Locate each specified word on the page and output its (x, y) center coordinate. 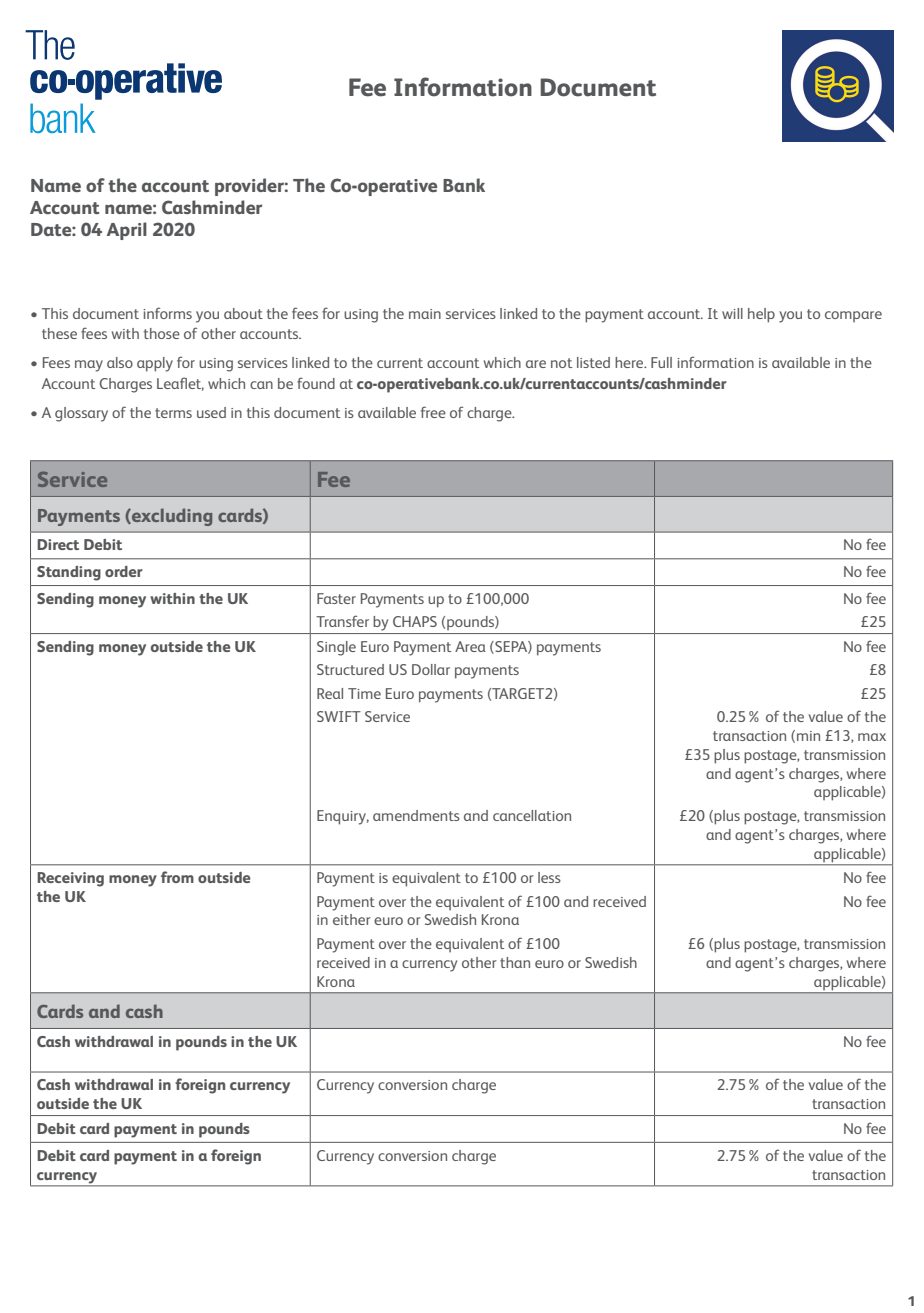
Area (470, 646)
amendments (416, 815)
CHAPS (415, 621)
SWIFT (339, 716)
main (425, 314)
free (433, 412)
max (872, 737)
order (124, 571)
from (177, 877)
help (761, 315)
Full (661, 362)
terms (173, 413)
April (127, 231)
